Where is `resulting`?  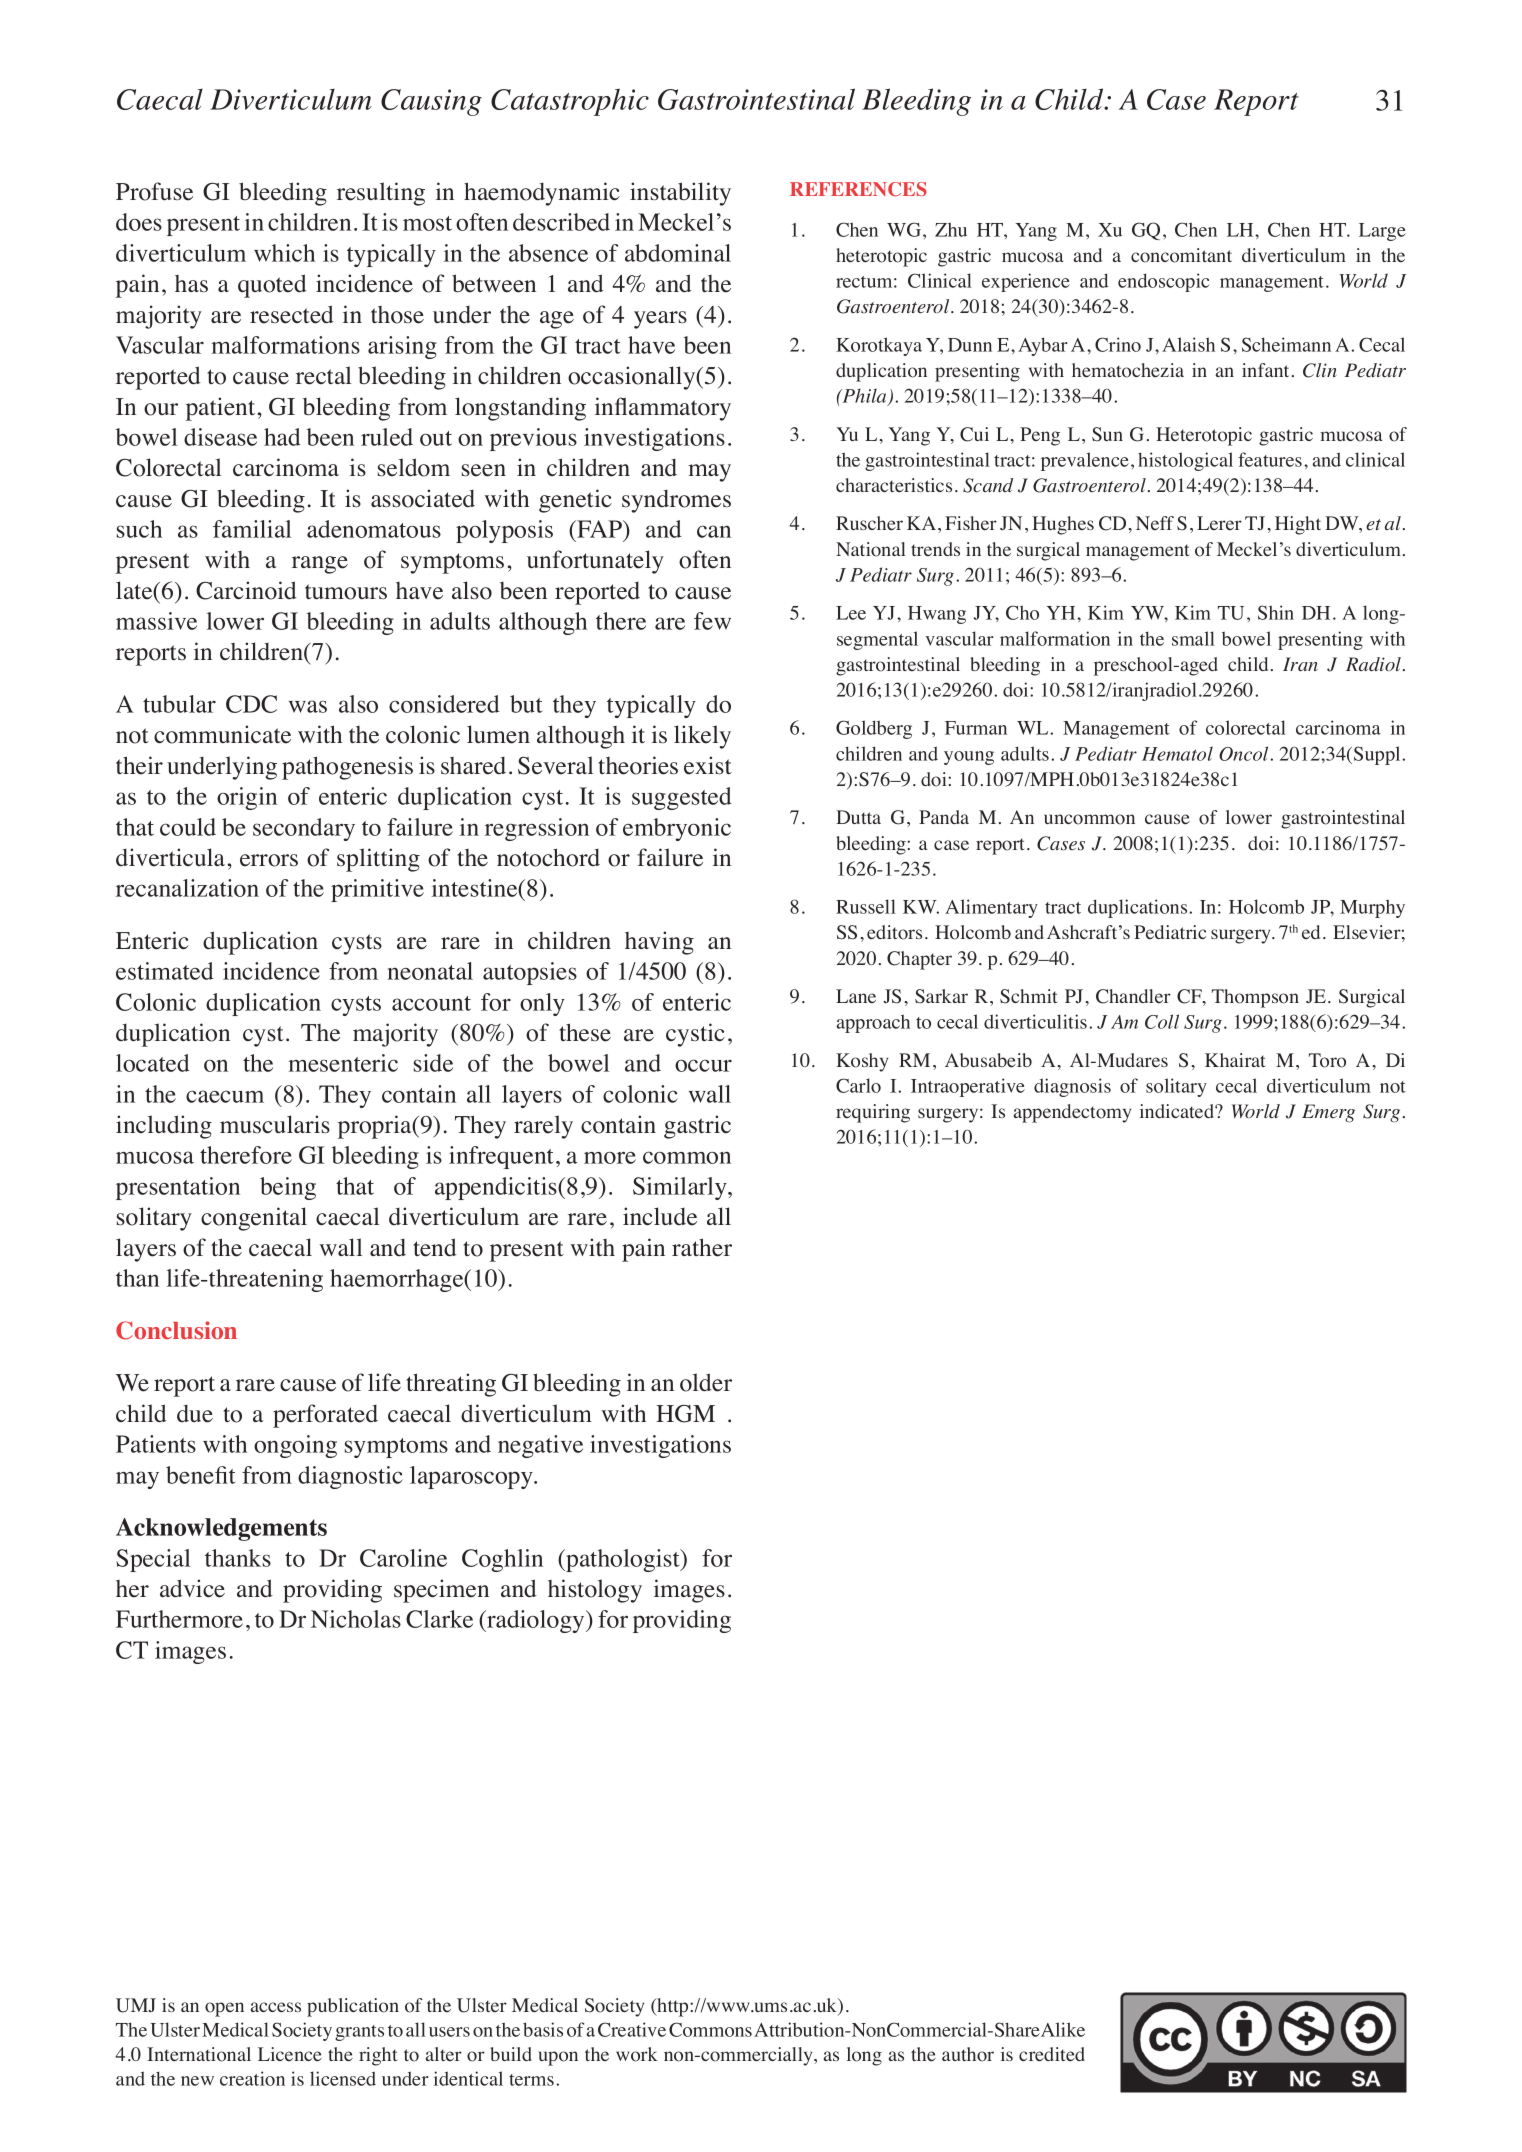
resulting is located at coordinates (381, 194).
